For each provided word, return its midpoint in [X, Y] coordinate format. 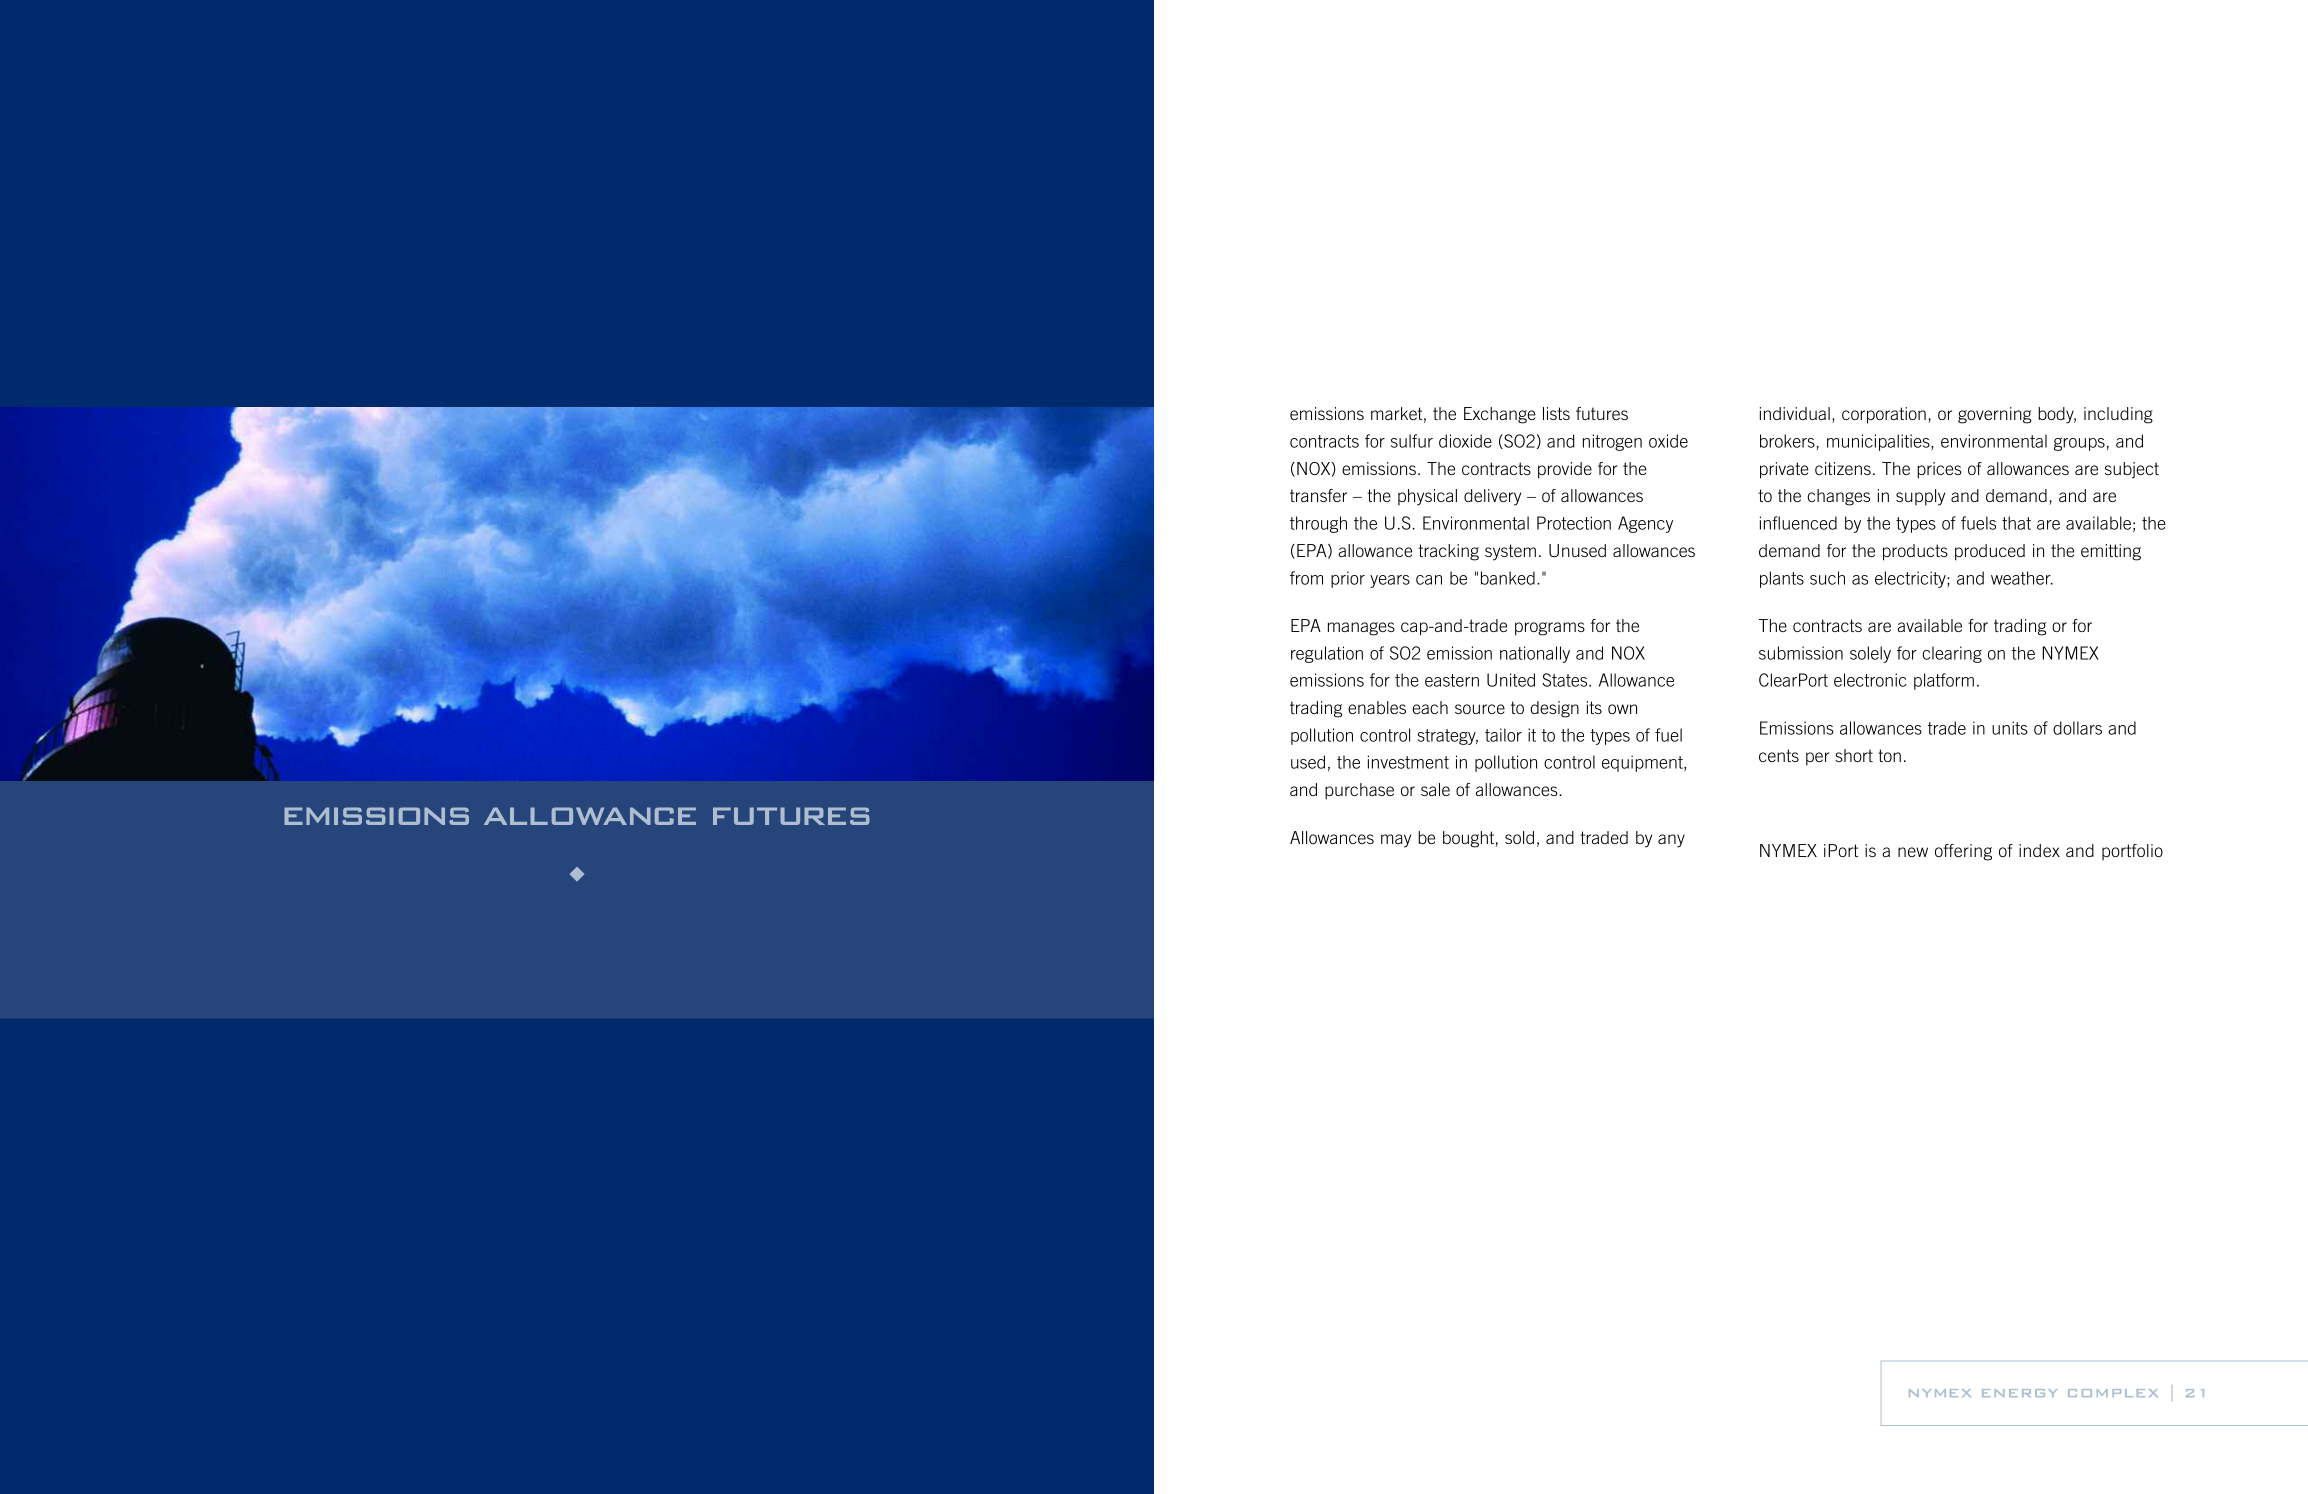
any [1671, 841]
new [1913, 852]
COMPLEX [2113, 1393]
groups [2079, 444]
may [1396, 841]
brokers [1787, 441]
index [2039, 850]
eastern [1452, 680]
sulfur [1412, 441]
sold [1519, 837]
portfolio [2132, 852]
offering [1963, 852]
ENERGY [2019, 1393]
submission [1801, 653]
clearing [1952, 654]
